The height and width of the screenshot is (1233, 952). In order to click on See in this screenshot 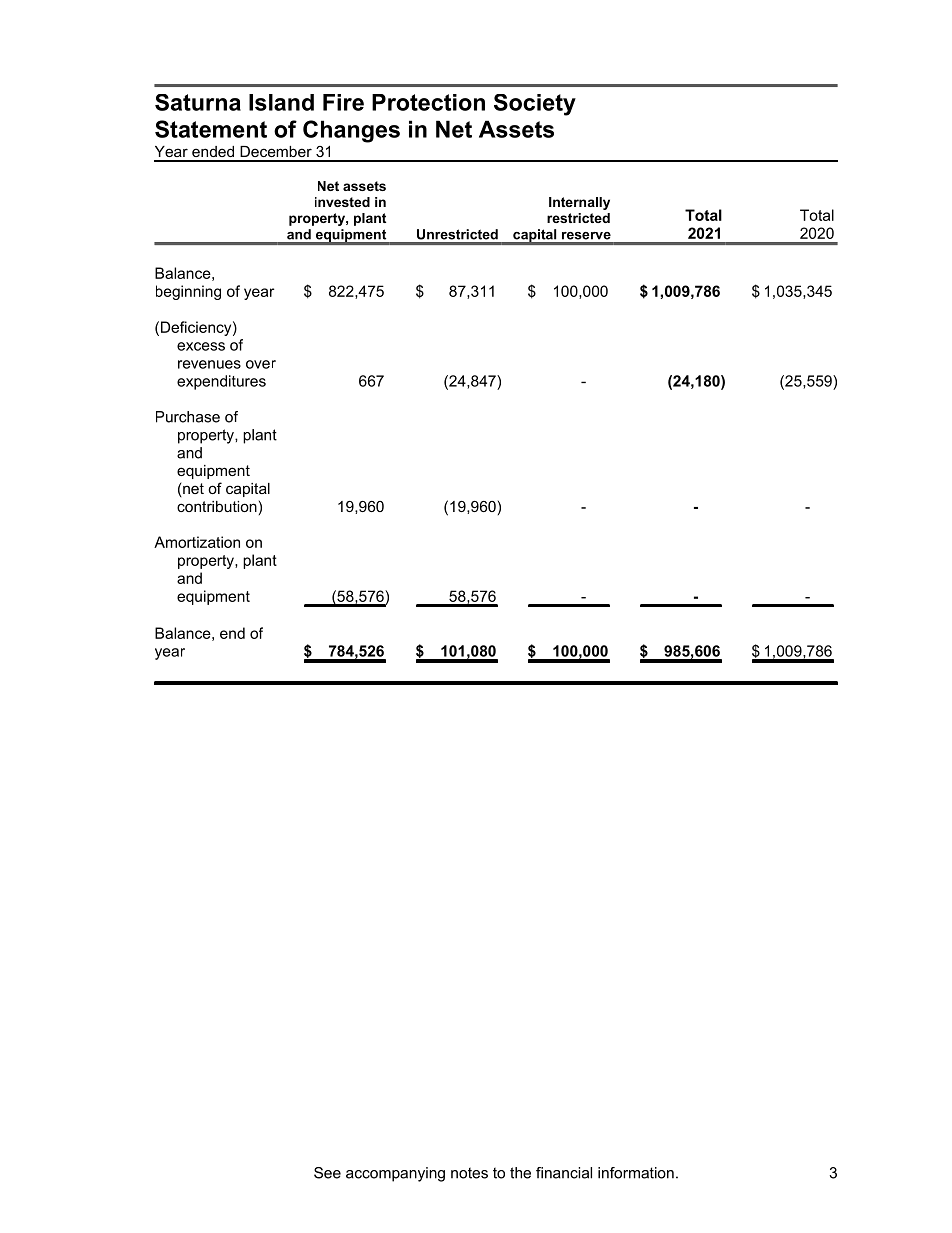, I will do `click(327, 1173)`.
